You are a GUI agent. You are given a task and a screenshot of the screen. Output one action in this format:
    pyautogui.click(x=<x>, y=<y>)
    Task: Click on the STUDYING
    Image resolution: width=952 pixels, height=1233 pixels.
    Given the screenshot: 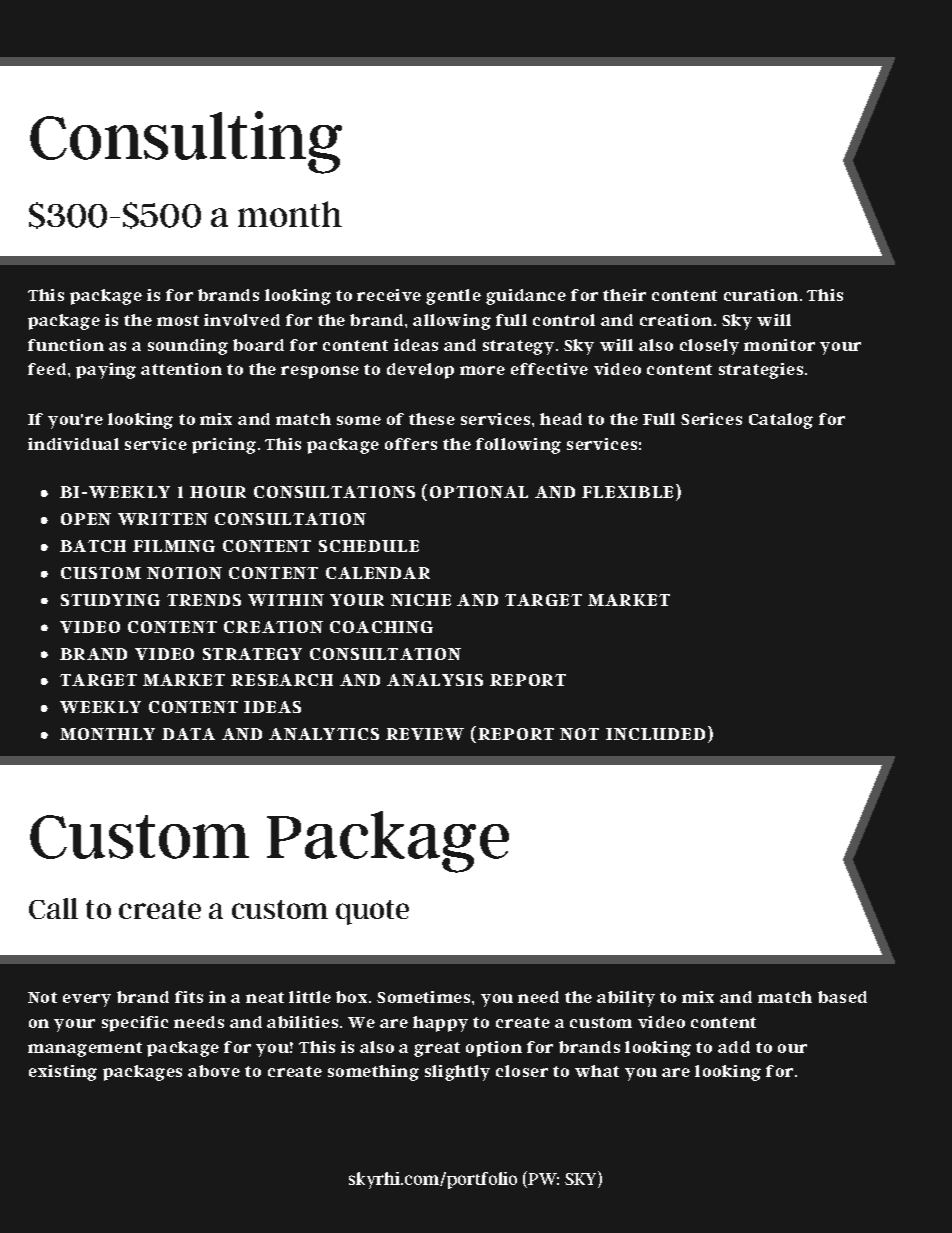 What is the action you would take?
    pyautogui.click(x=110, y=600)
